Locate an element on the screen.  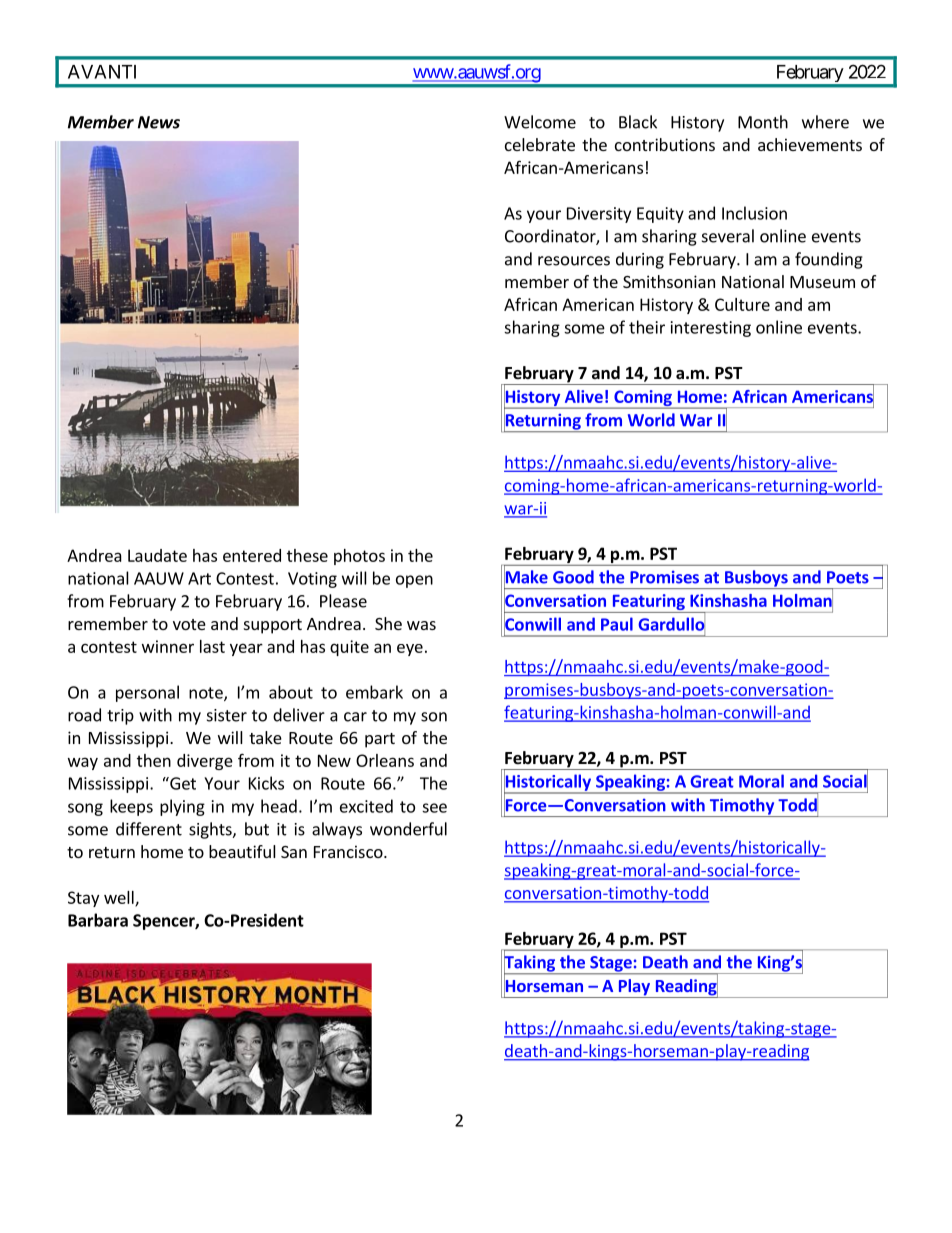
photos is located at coordinates (359, 557).
